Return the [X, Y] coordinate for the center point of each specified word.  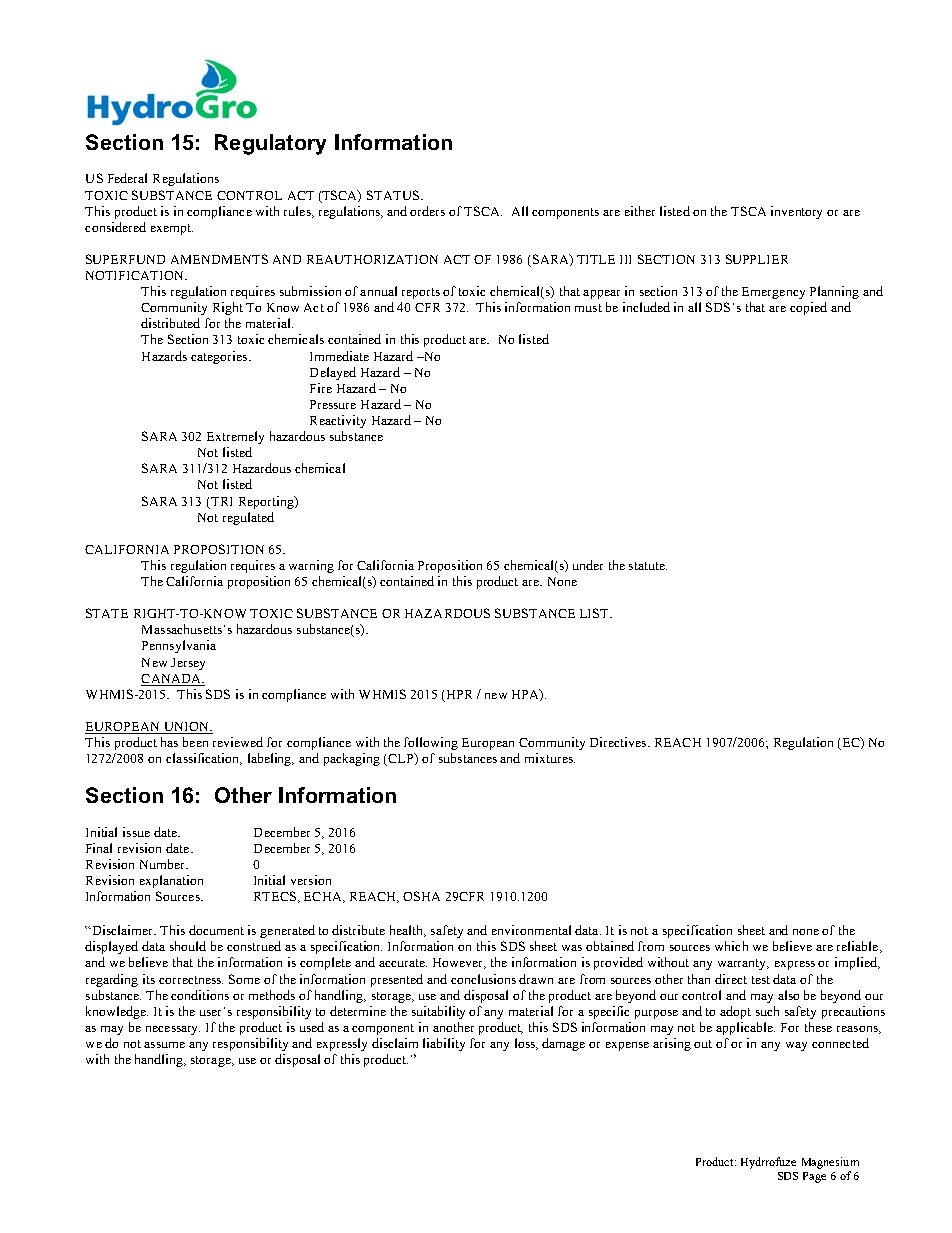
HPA [526, 695]
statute [648, 566]
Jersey [188, 664]
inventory [796, 212]
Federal [127, 178]
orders [427, 211]
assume [164, 1045]
